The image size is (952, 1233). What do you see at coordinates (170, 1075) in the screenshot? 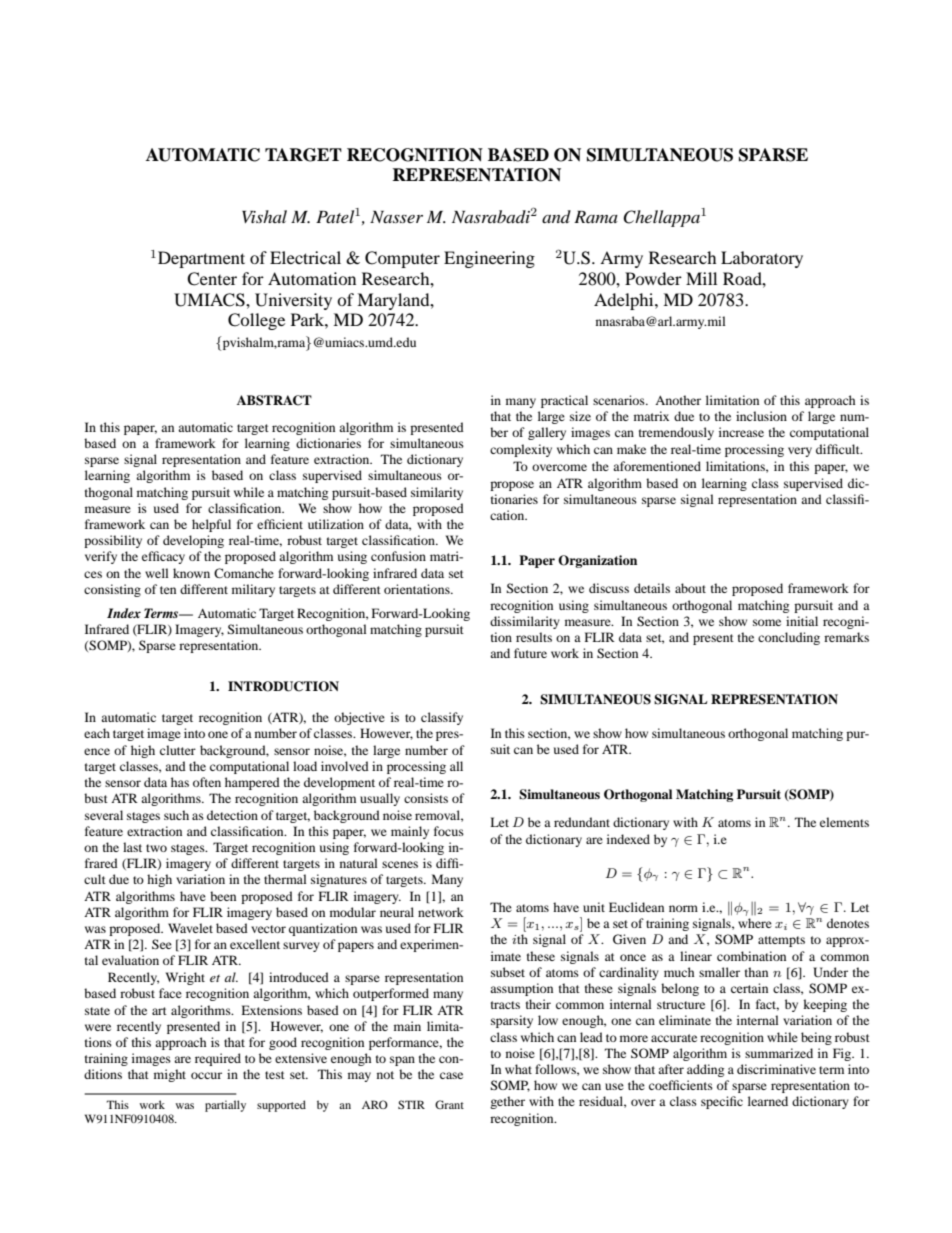
I see `might` at bounding box center [170, 1075].
